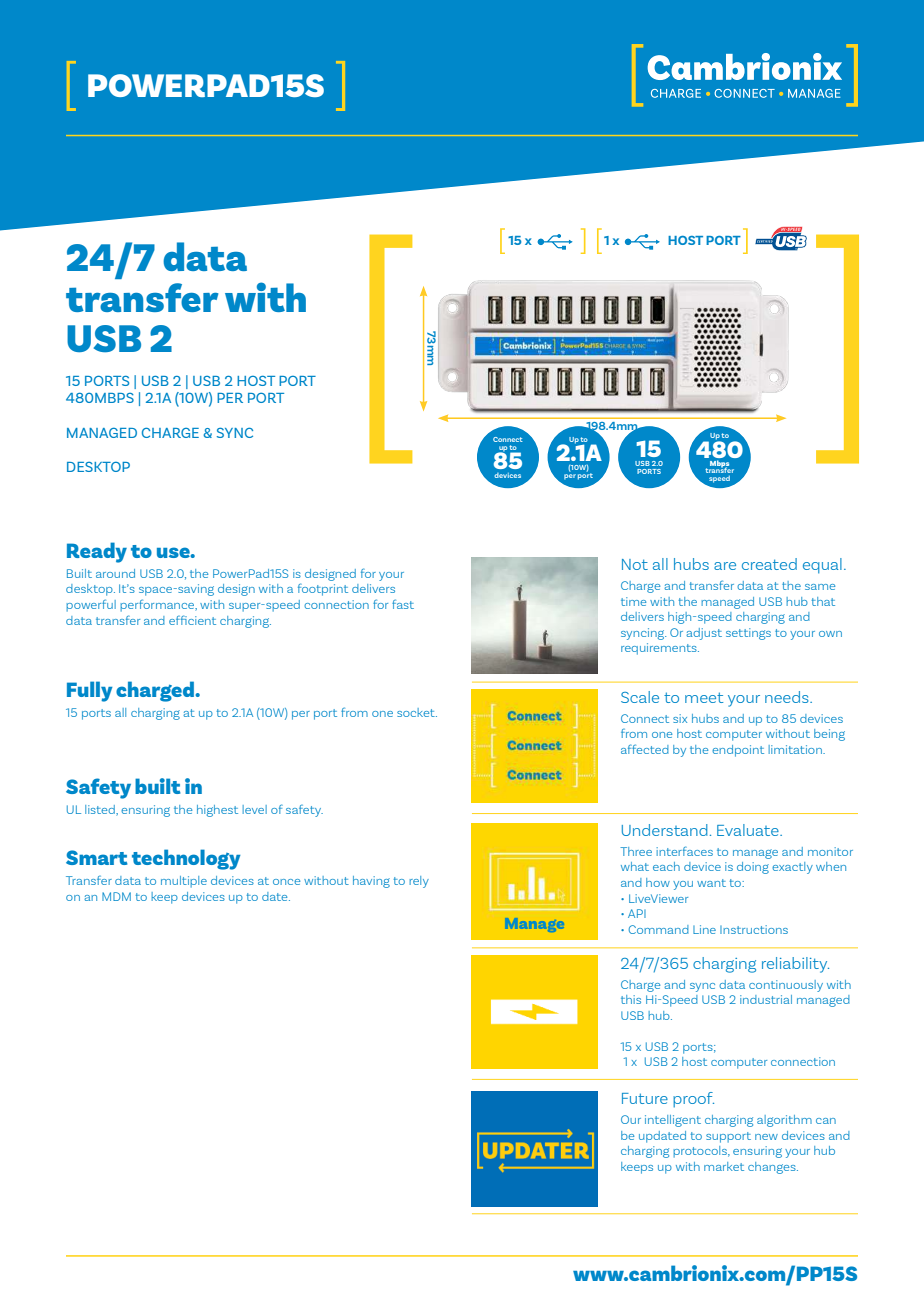  What do you see at coordinates (725, 566) in the screenshot?
I see `are` at bounding box center [725, 566].
